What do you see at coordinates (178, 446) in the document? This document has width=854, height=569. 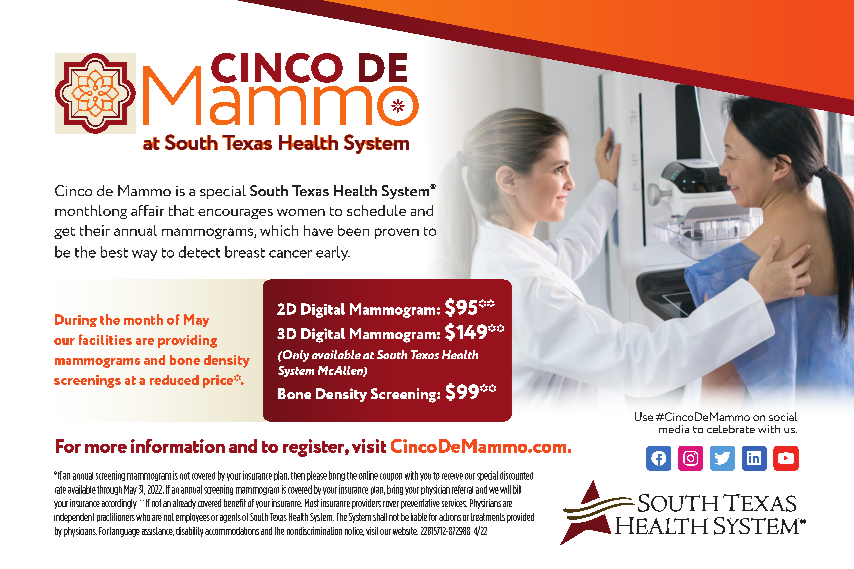 I see `information` at bounding box center [178, 446].
